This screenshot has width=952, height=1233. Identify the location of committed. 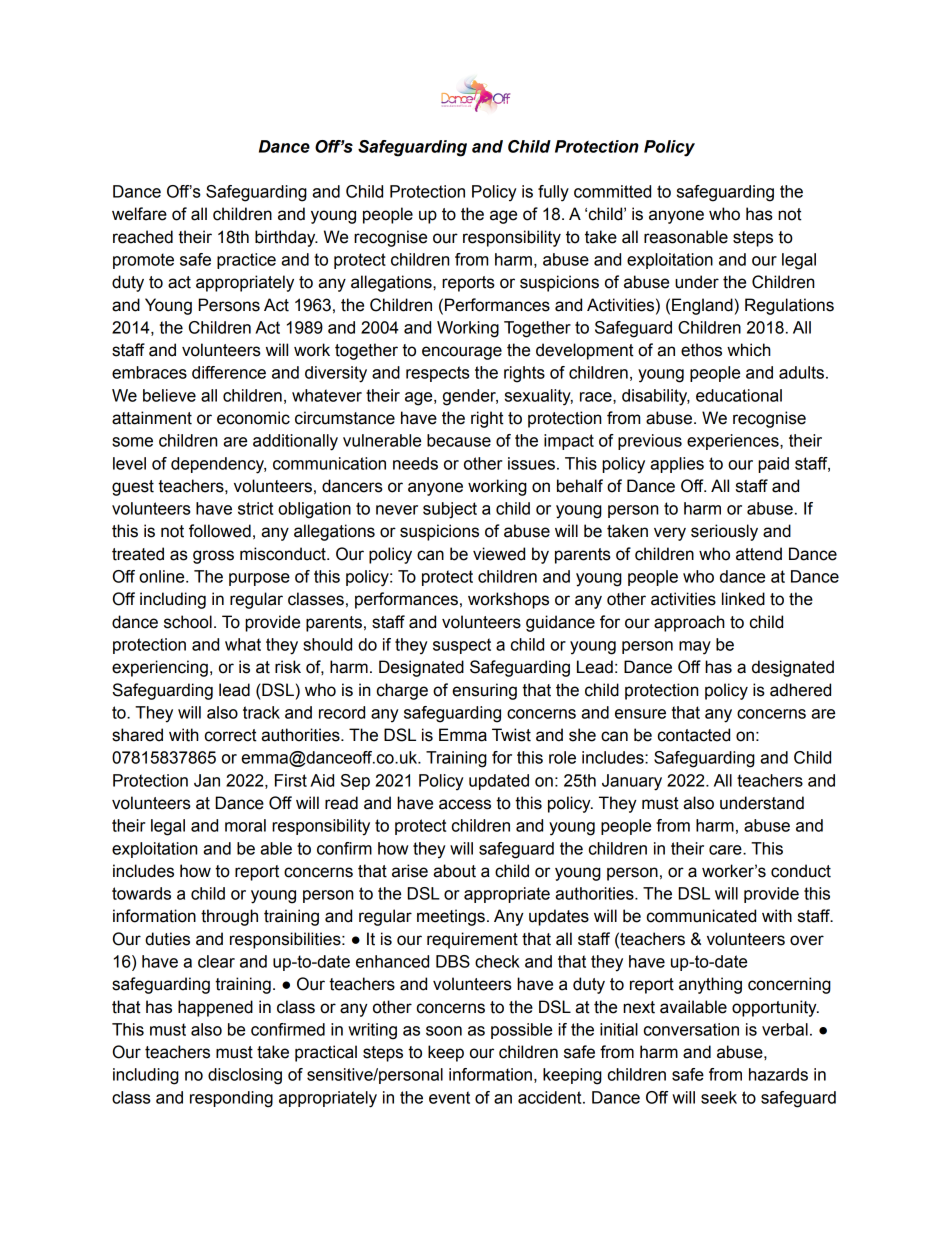
(612, 191).
